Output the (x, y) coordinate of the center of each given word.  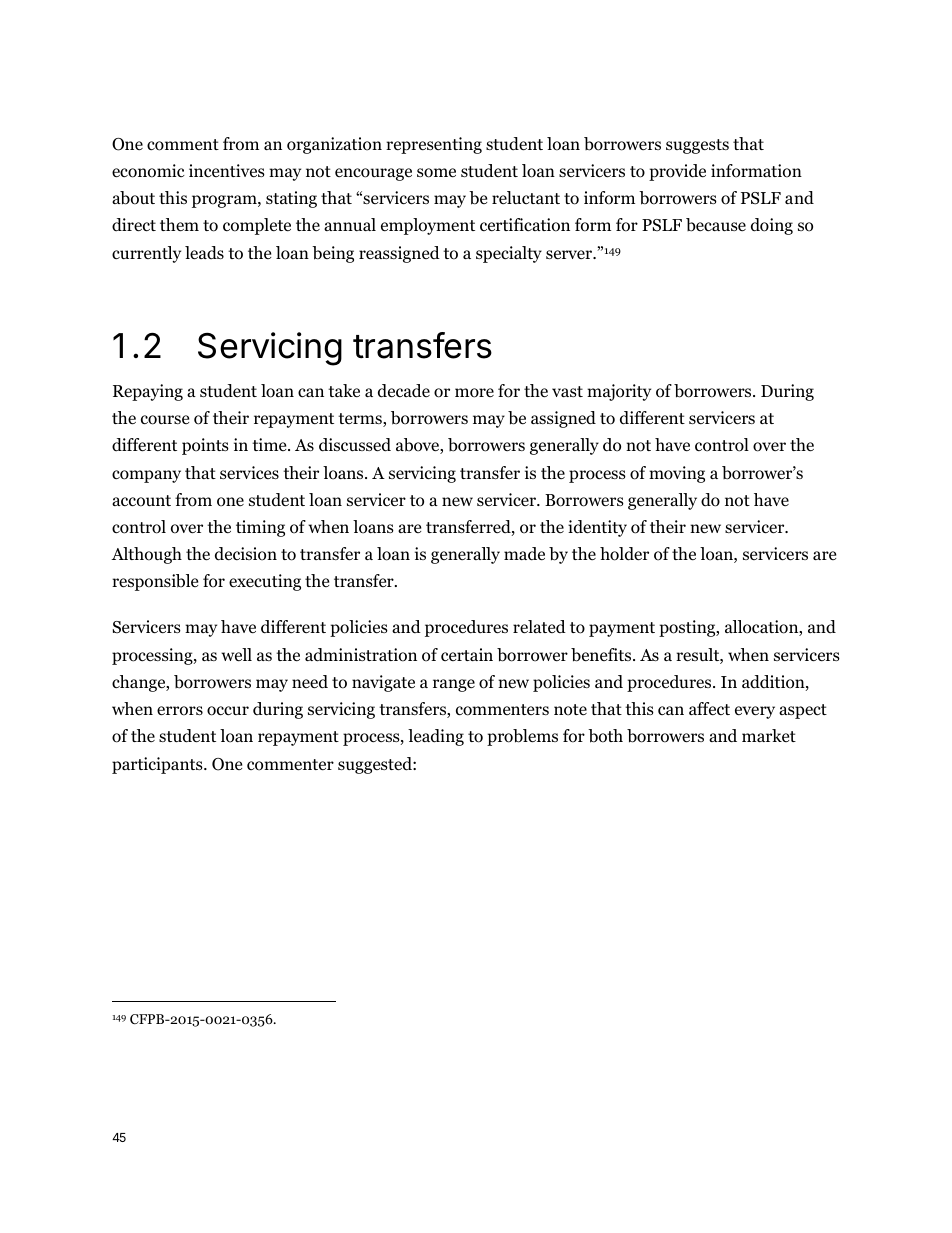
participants (158, 765)
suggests (697, 146)
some (436, 173)
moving (677, 474)
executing (265, 582)
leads (204, 253)
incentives (227, 170)
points (205, 446)
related (539, 627)
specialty (509, 254)
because (716, 225)
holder (624, 554)
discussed (355, 445)
